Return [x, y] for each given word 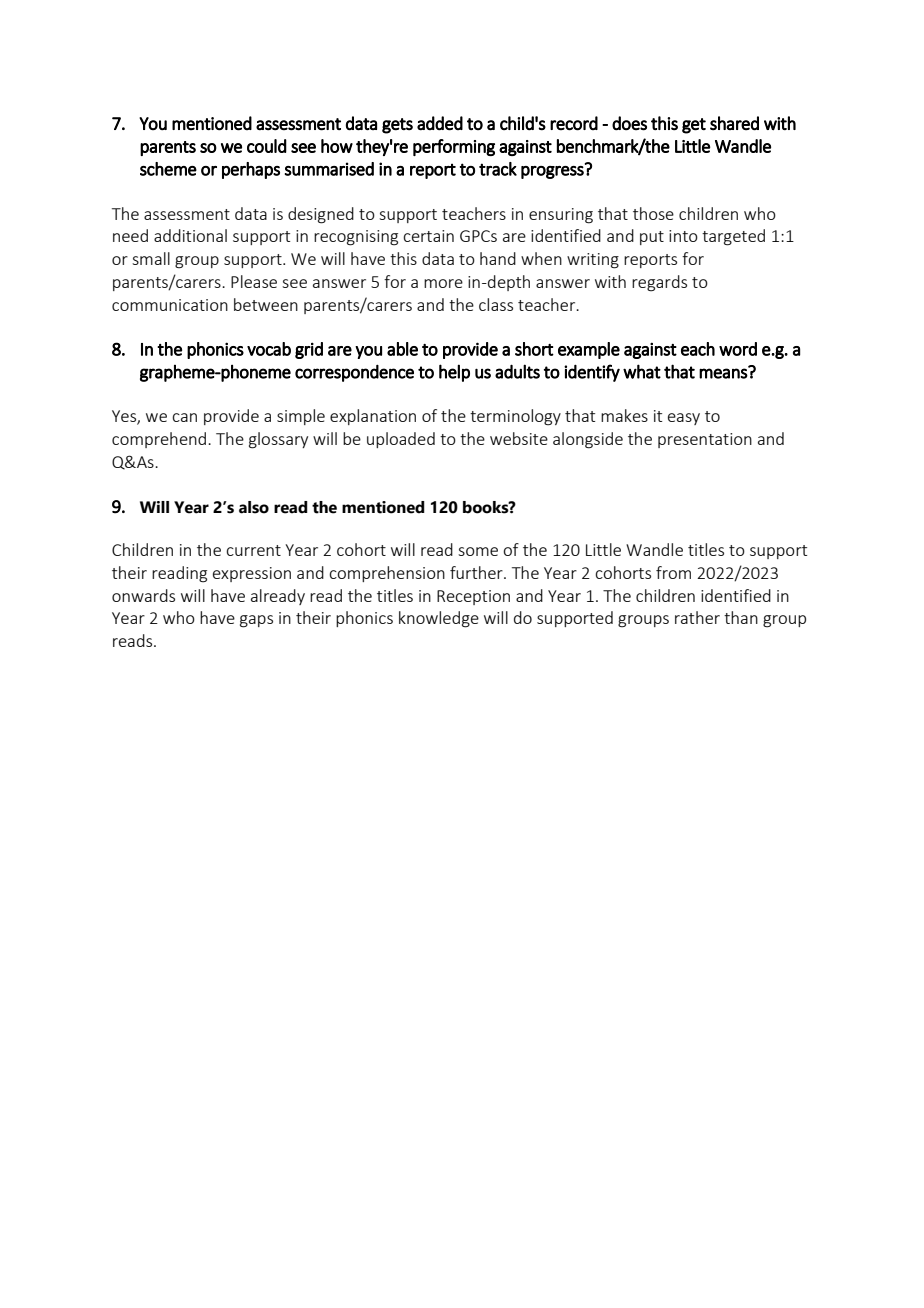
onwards [143, 595]
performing [454, 147]
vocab [269, 349]
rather [697, 617]
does [629, 123]
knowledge [439, 619]
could [267, 146]
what [642, 371]
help [454, 373]
